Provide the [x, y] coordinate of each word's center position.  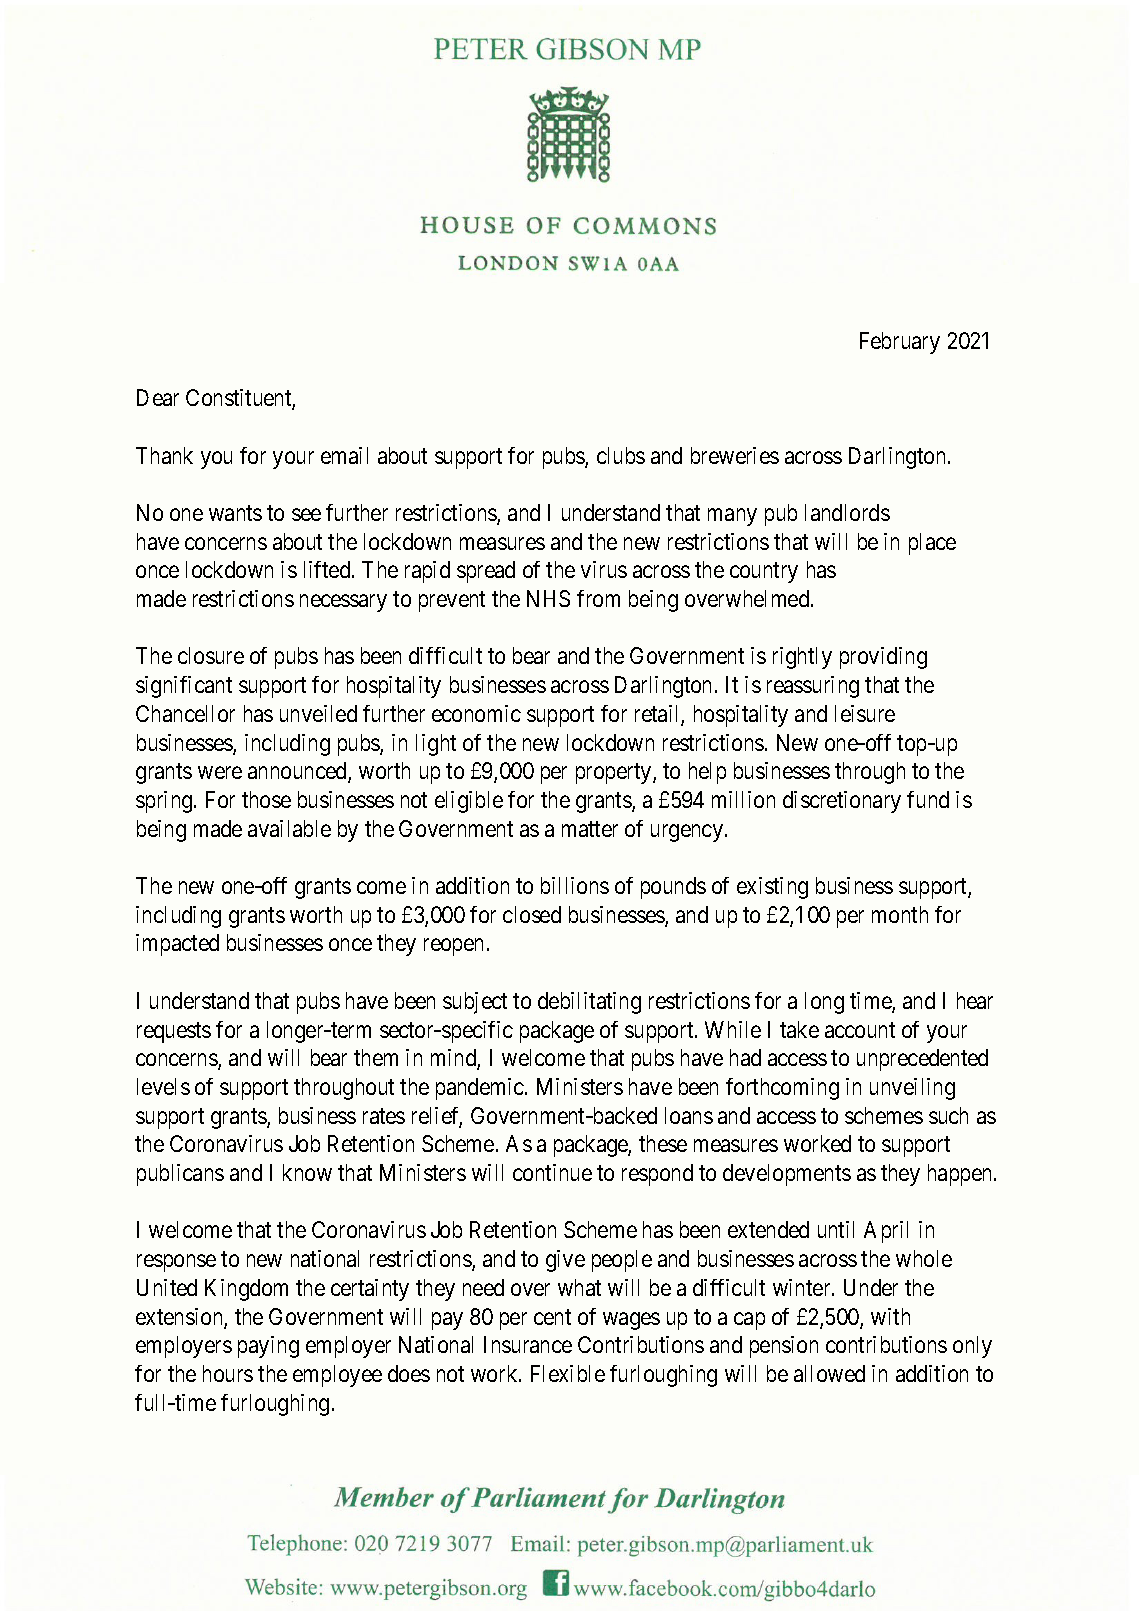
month [900, 914]
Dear [158, 397]
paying [268, 1347]
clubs [621, 455]
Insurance [528, 1344]
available [289, 828]
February [900, 343]
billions [575, 885]
